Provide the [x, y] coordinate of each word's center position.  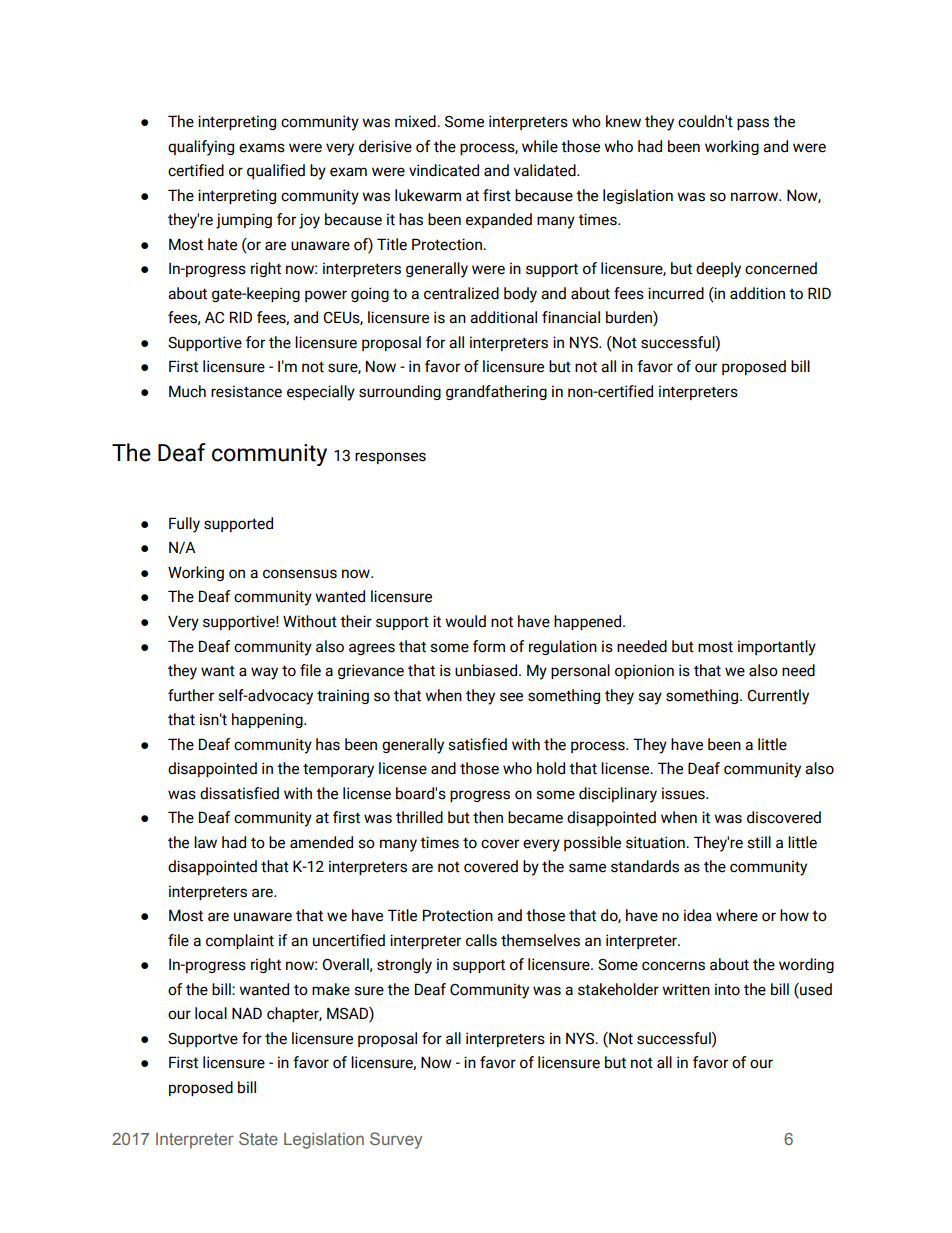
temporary [338, 770]
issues [684, 793]
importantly [777, 648]
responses [390, 458]
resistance [246, 391]
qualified [276, 171]
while [540, 146]
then [488, 817]
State [258, 1138]
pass [753, 124]
